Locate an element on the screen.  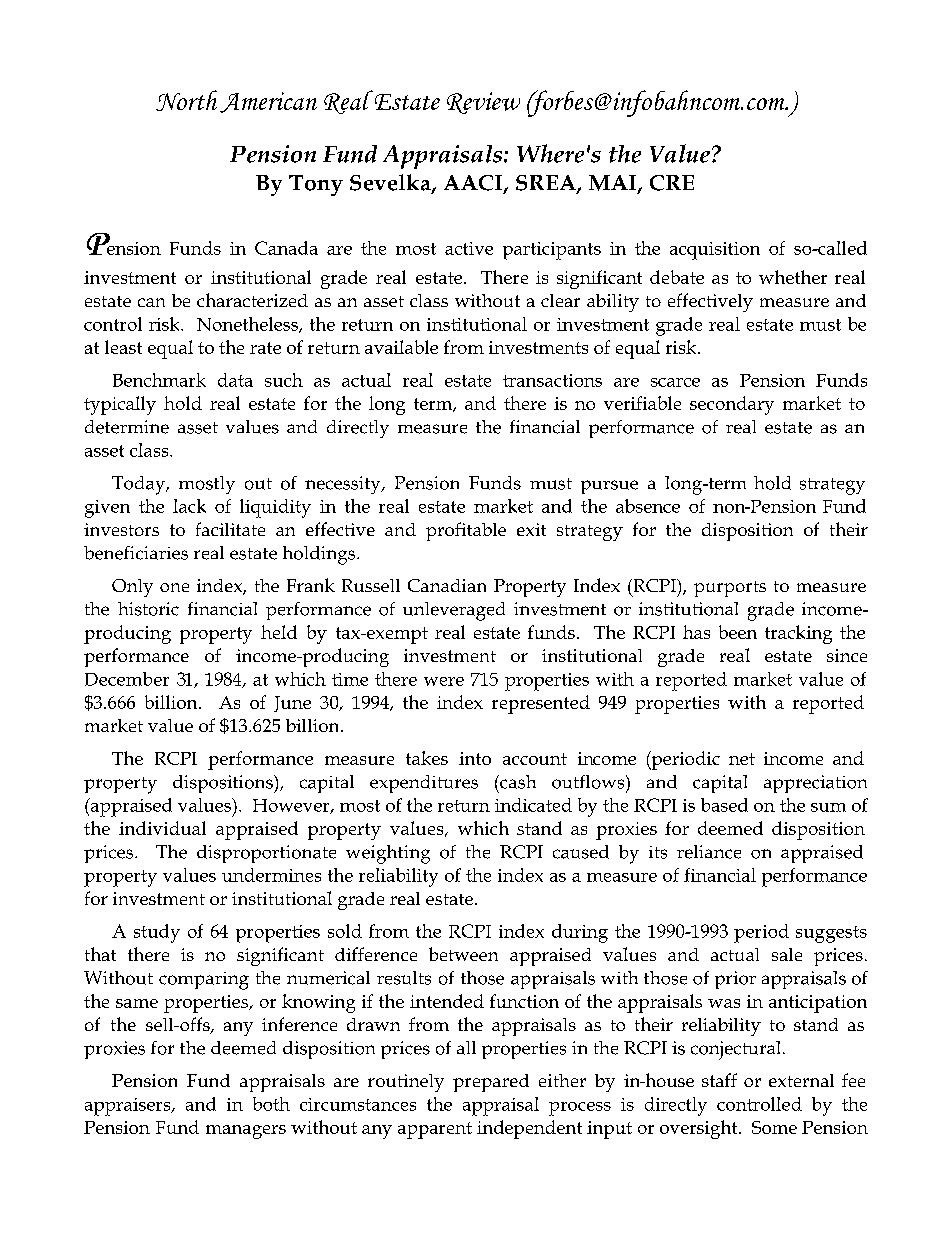
North is located at coordinates (186, 100).
